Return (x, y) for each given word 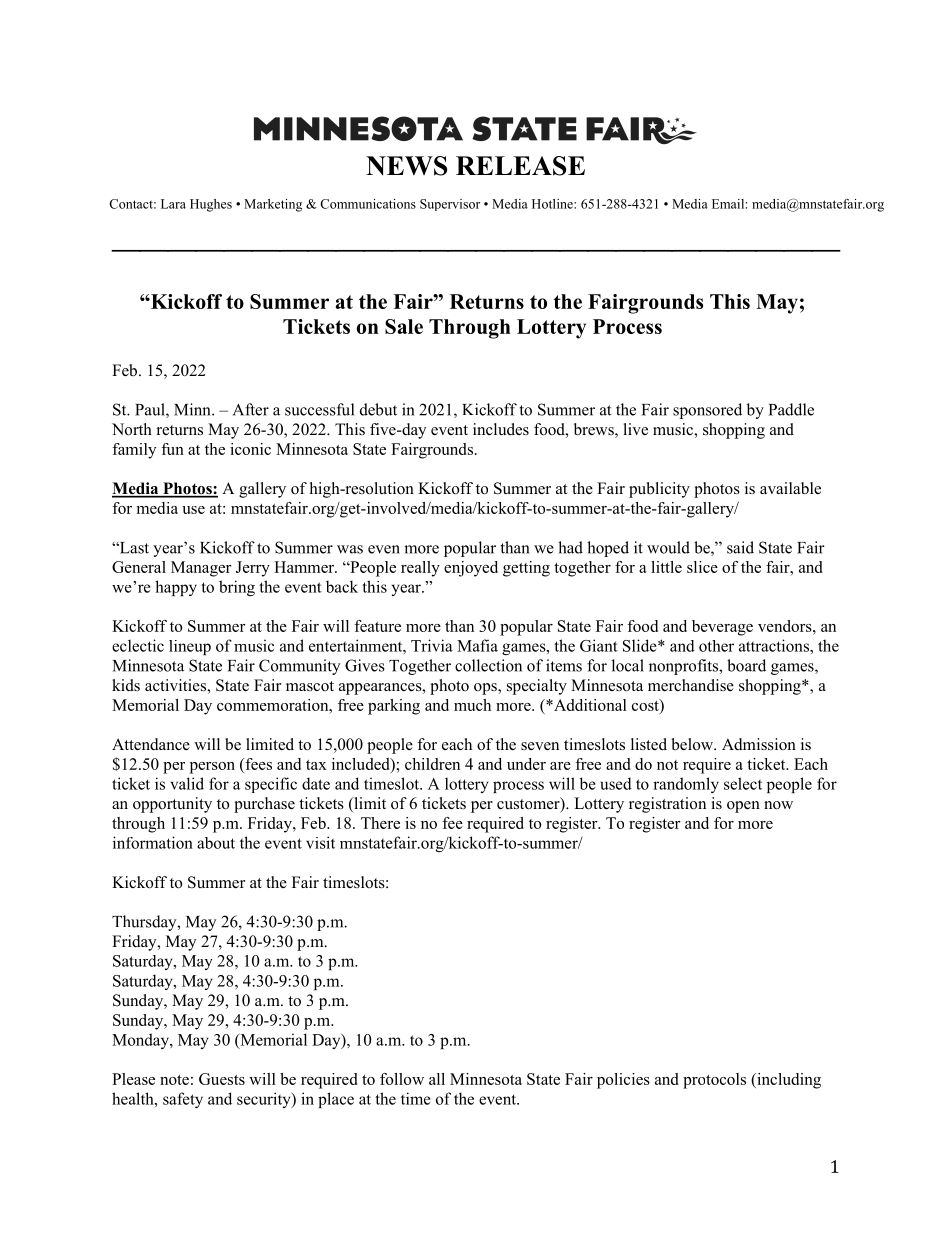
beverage (722, 628)
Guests (222, 1079)
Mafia (477, 645)
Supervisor (450, 205)
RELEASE (520, 166)
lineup (190, 647)
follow (402, 1079)
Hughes (211, 205)
